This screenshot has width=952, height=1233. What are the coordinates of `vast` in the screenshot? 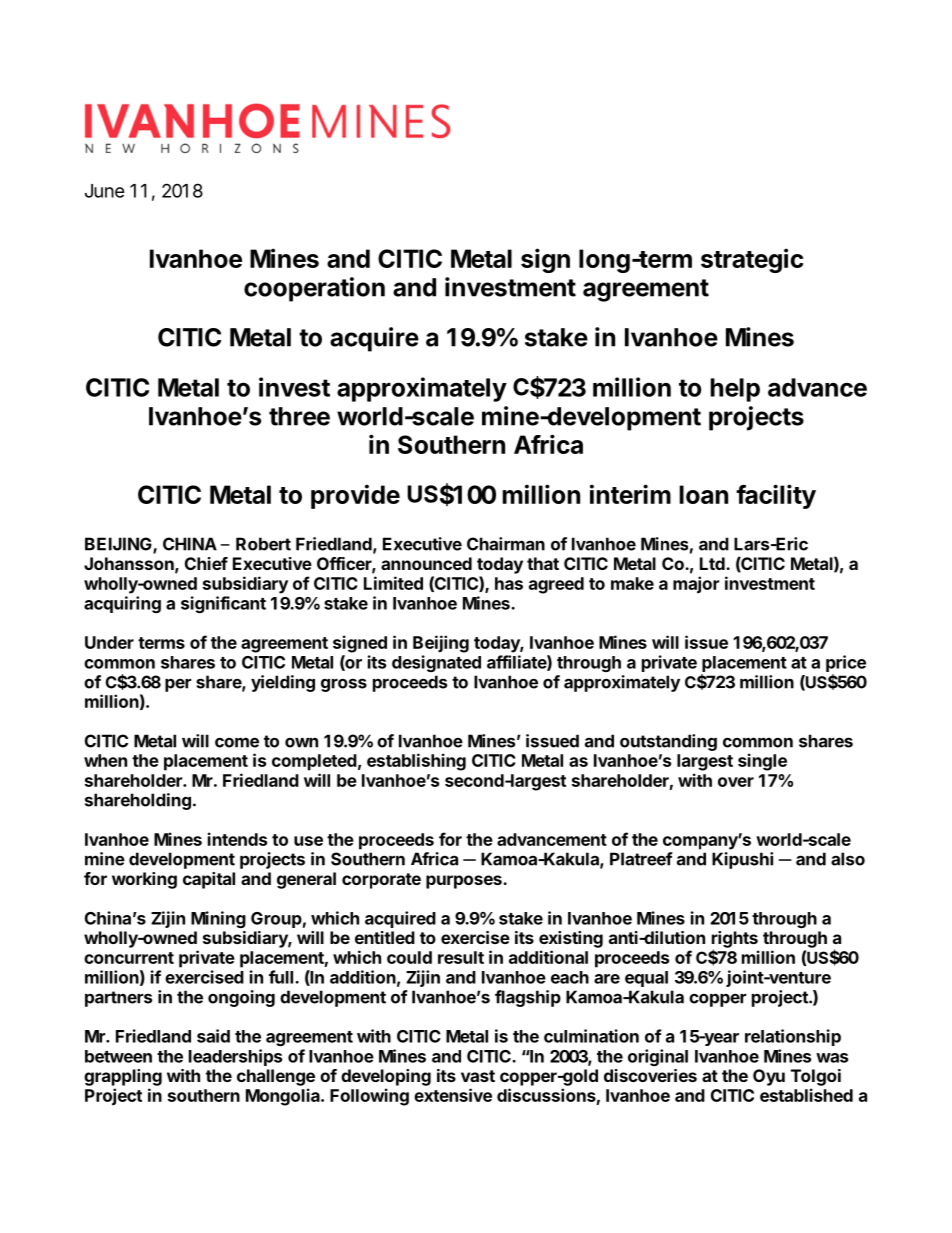 It's located at (478, 1076).
